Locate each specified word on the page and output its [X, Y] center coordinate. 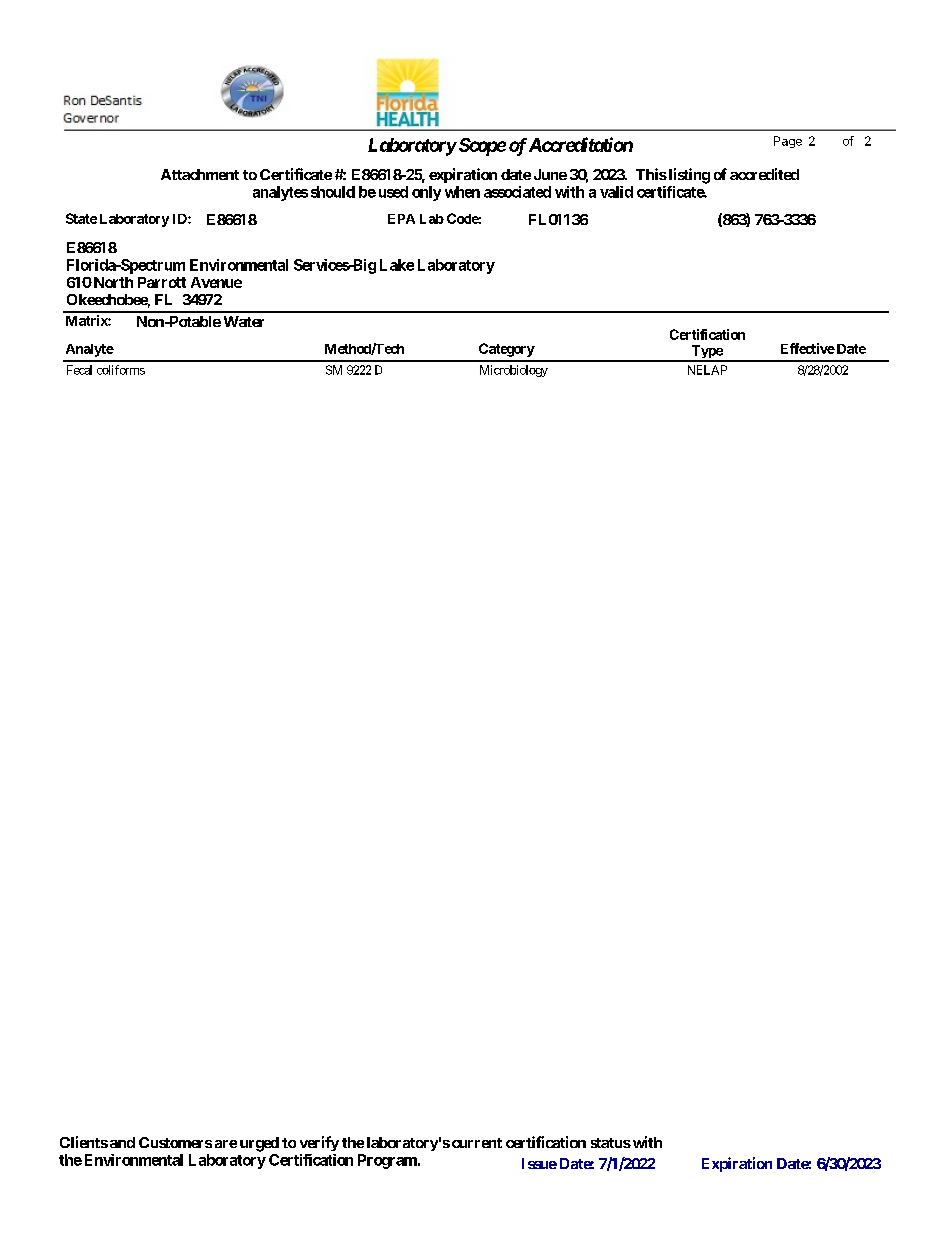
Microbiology [514, 371]
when [462, 192]
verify [319, 1143]
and [122, 1142]
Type [706, 353]
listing [688, 176]
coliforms [121, 370]
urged [259, 1144]
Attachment [200, 174]
